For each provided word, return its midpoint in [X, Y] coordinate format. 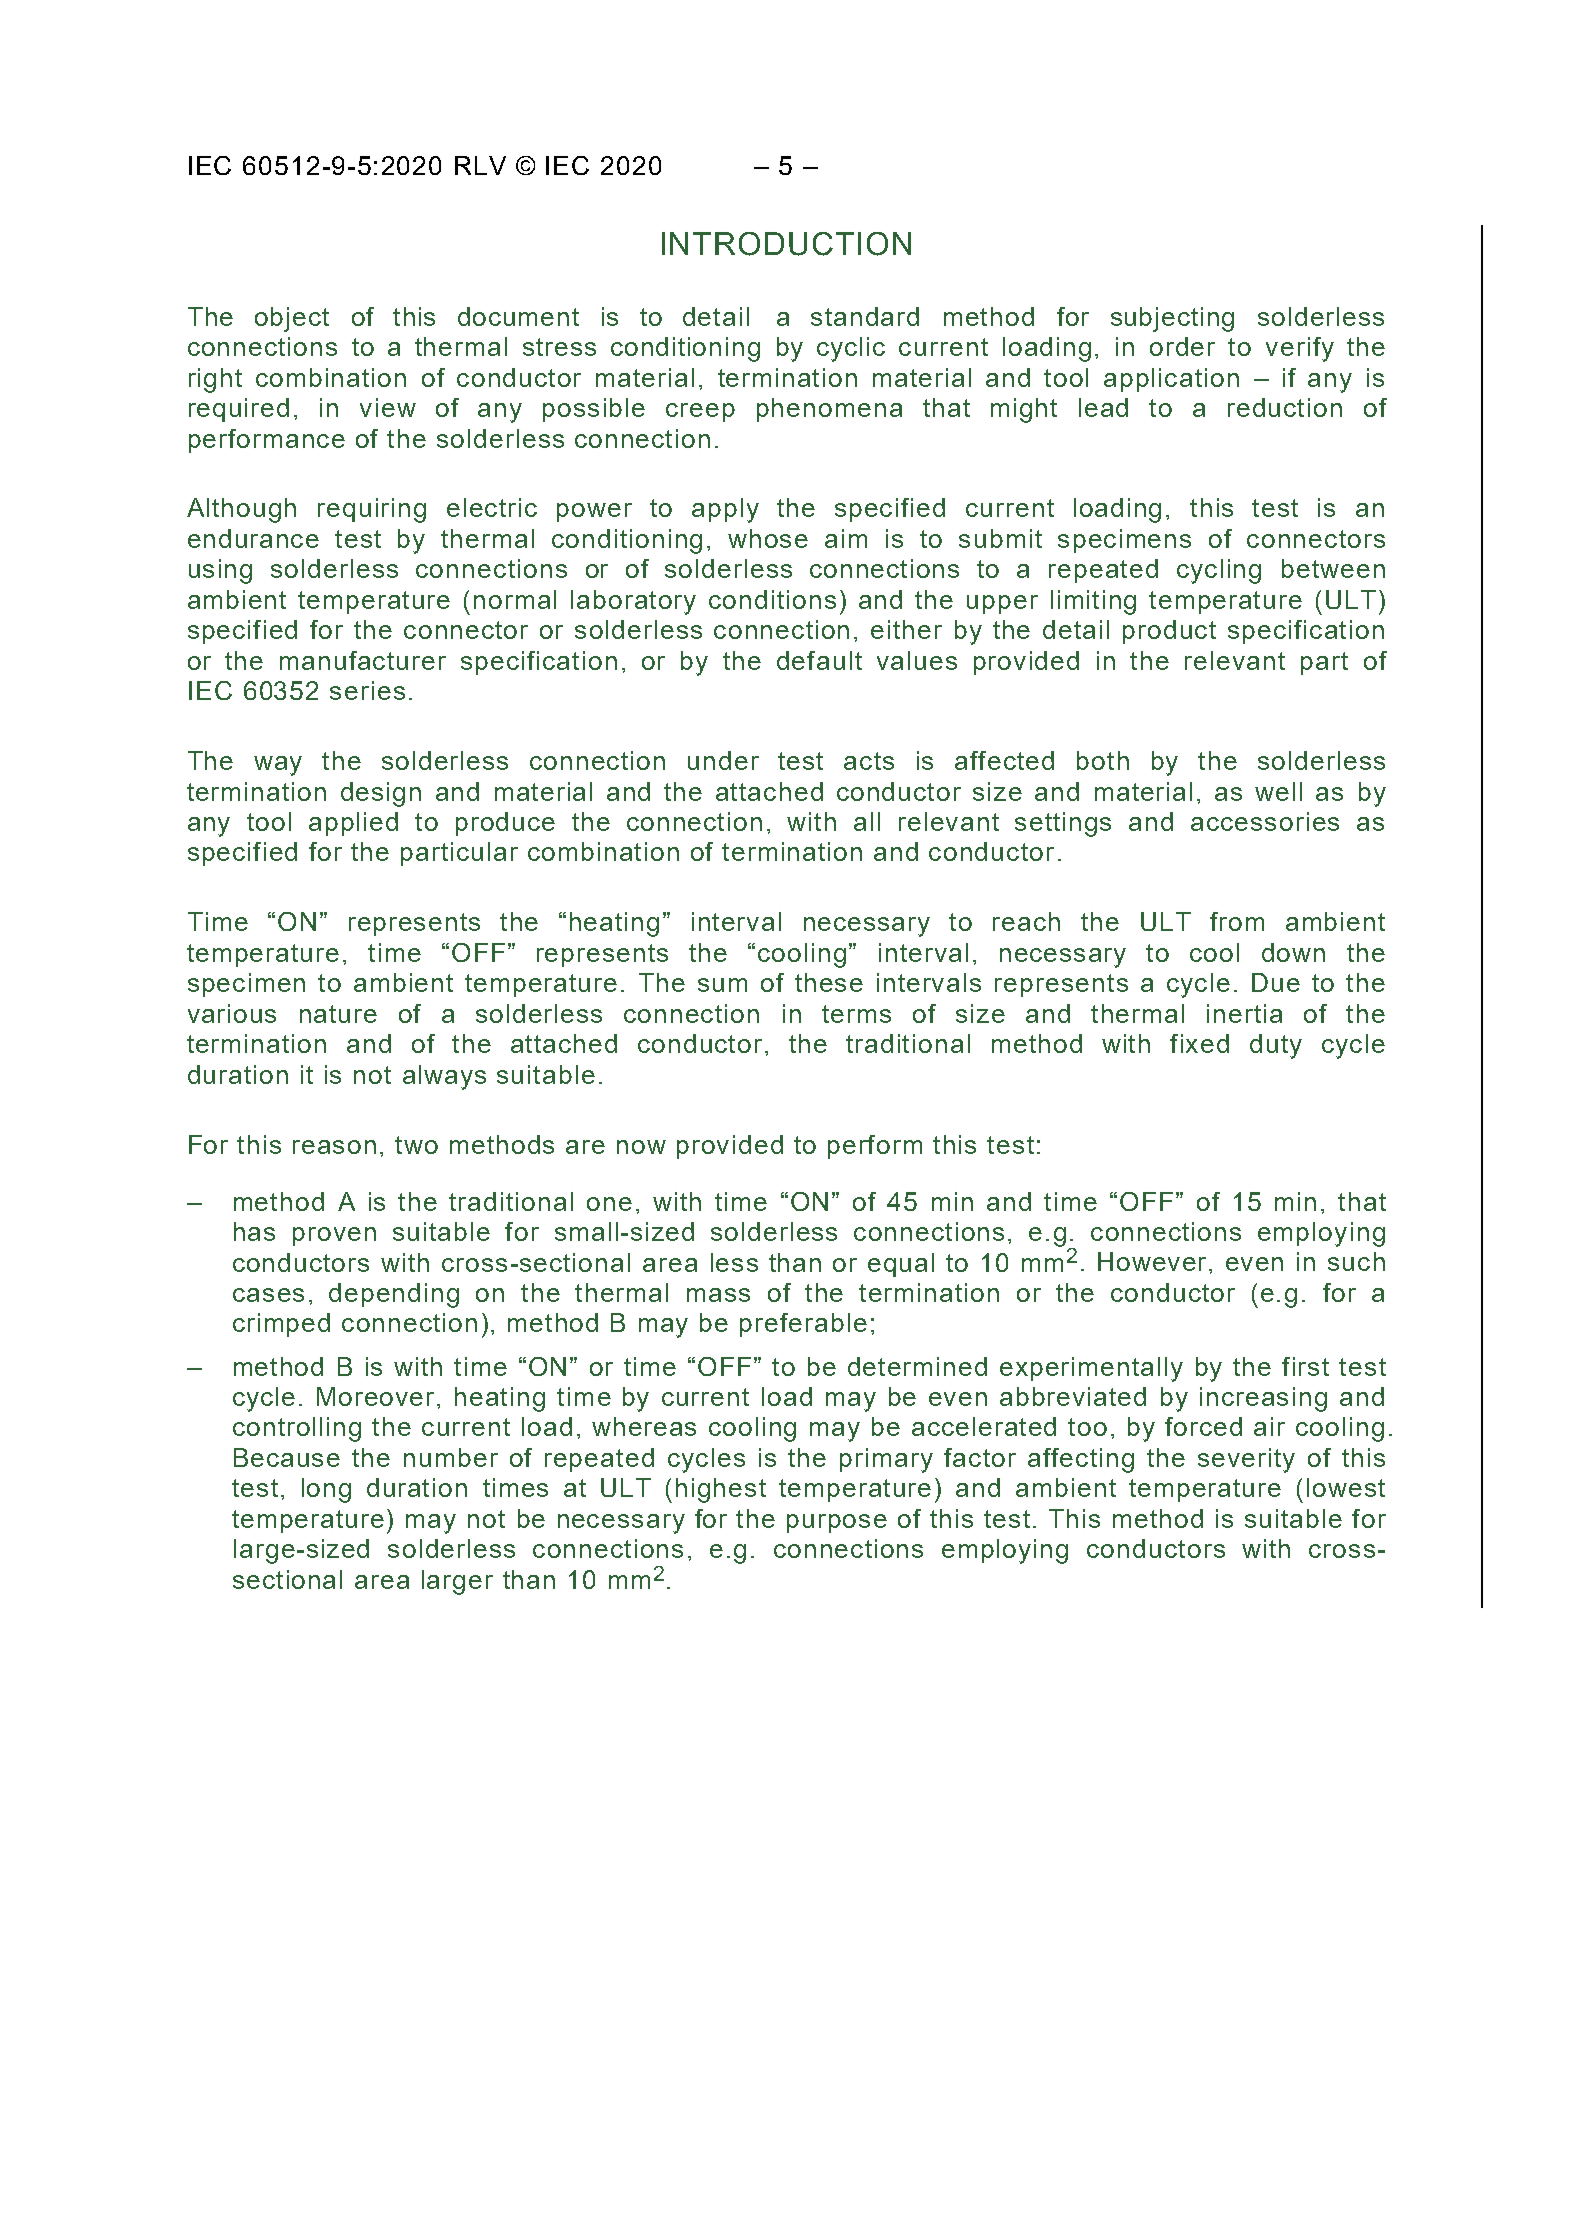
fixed [1199, 1043]
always [444, 1077]
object [292, 319]
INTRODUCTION [786, 244]
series [367, 690]
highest [721, 1490]
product [1169, 632]
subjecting [1172, 319]
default [819, 660]
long [326, 1490]
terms [856, 1014]
